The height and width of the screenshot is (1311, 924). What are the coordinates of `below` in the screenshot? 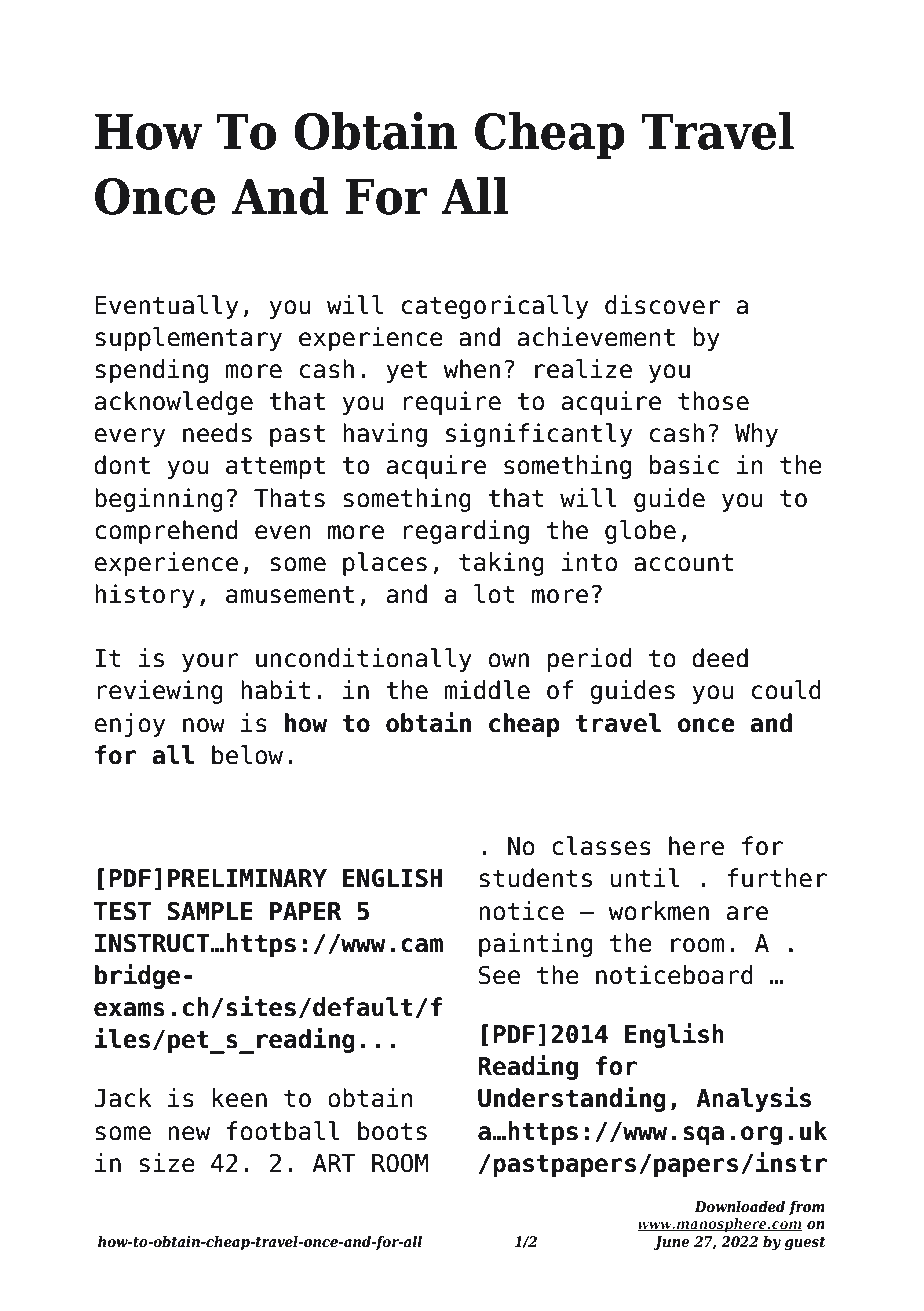 It's located at (247, 755).
